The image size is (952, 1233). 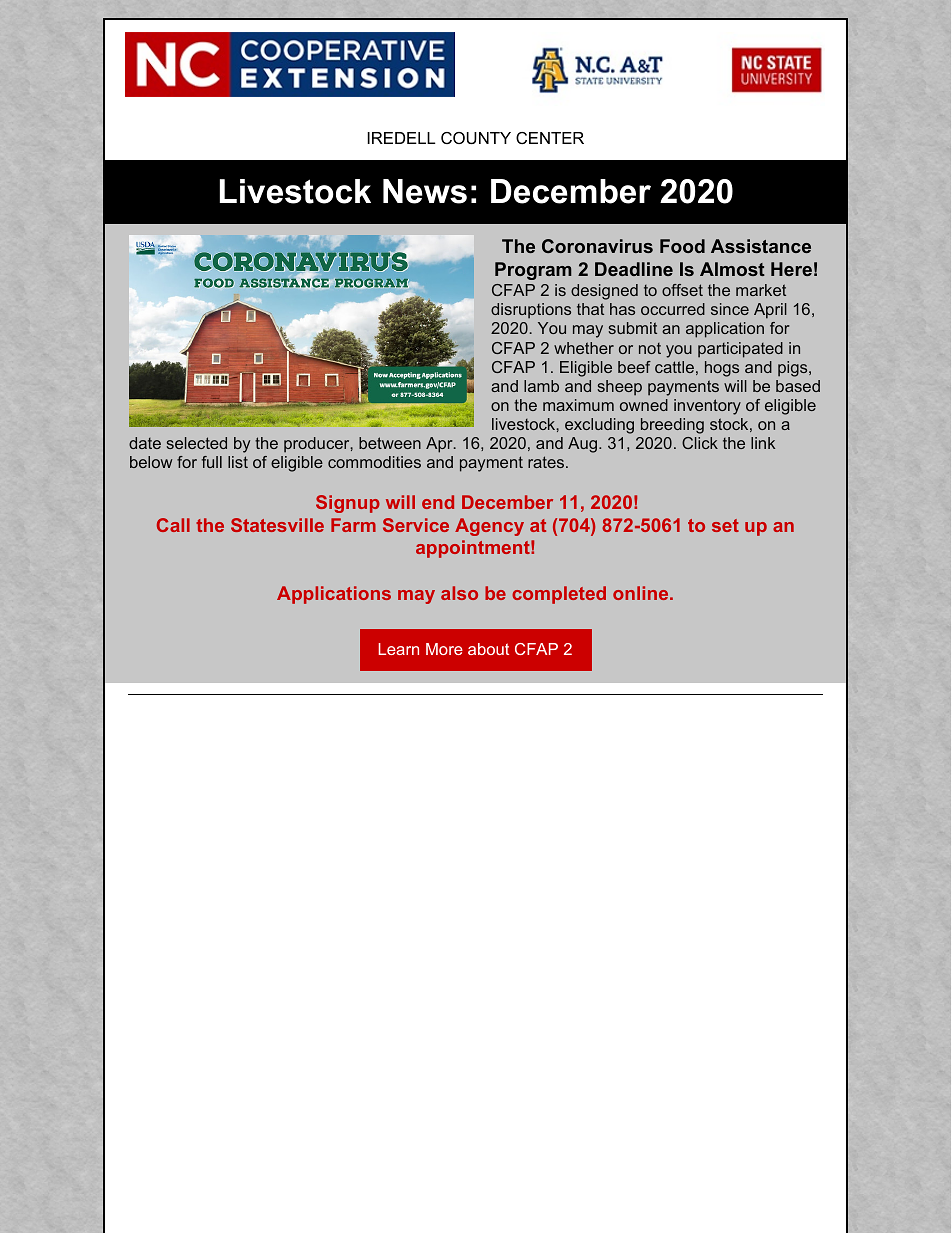 I want to click on Program, so click(x=533, y=271).
